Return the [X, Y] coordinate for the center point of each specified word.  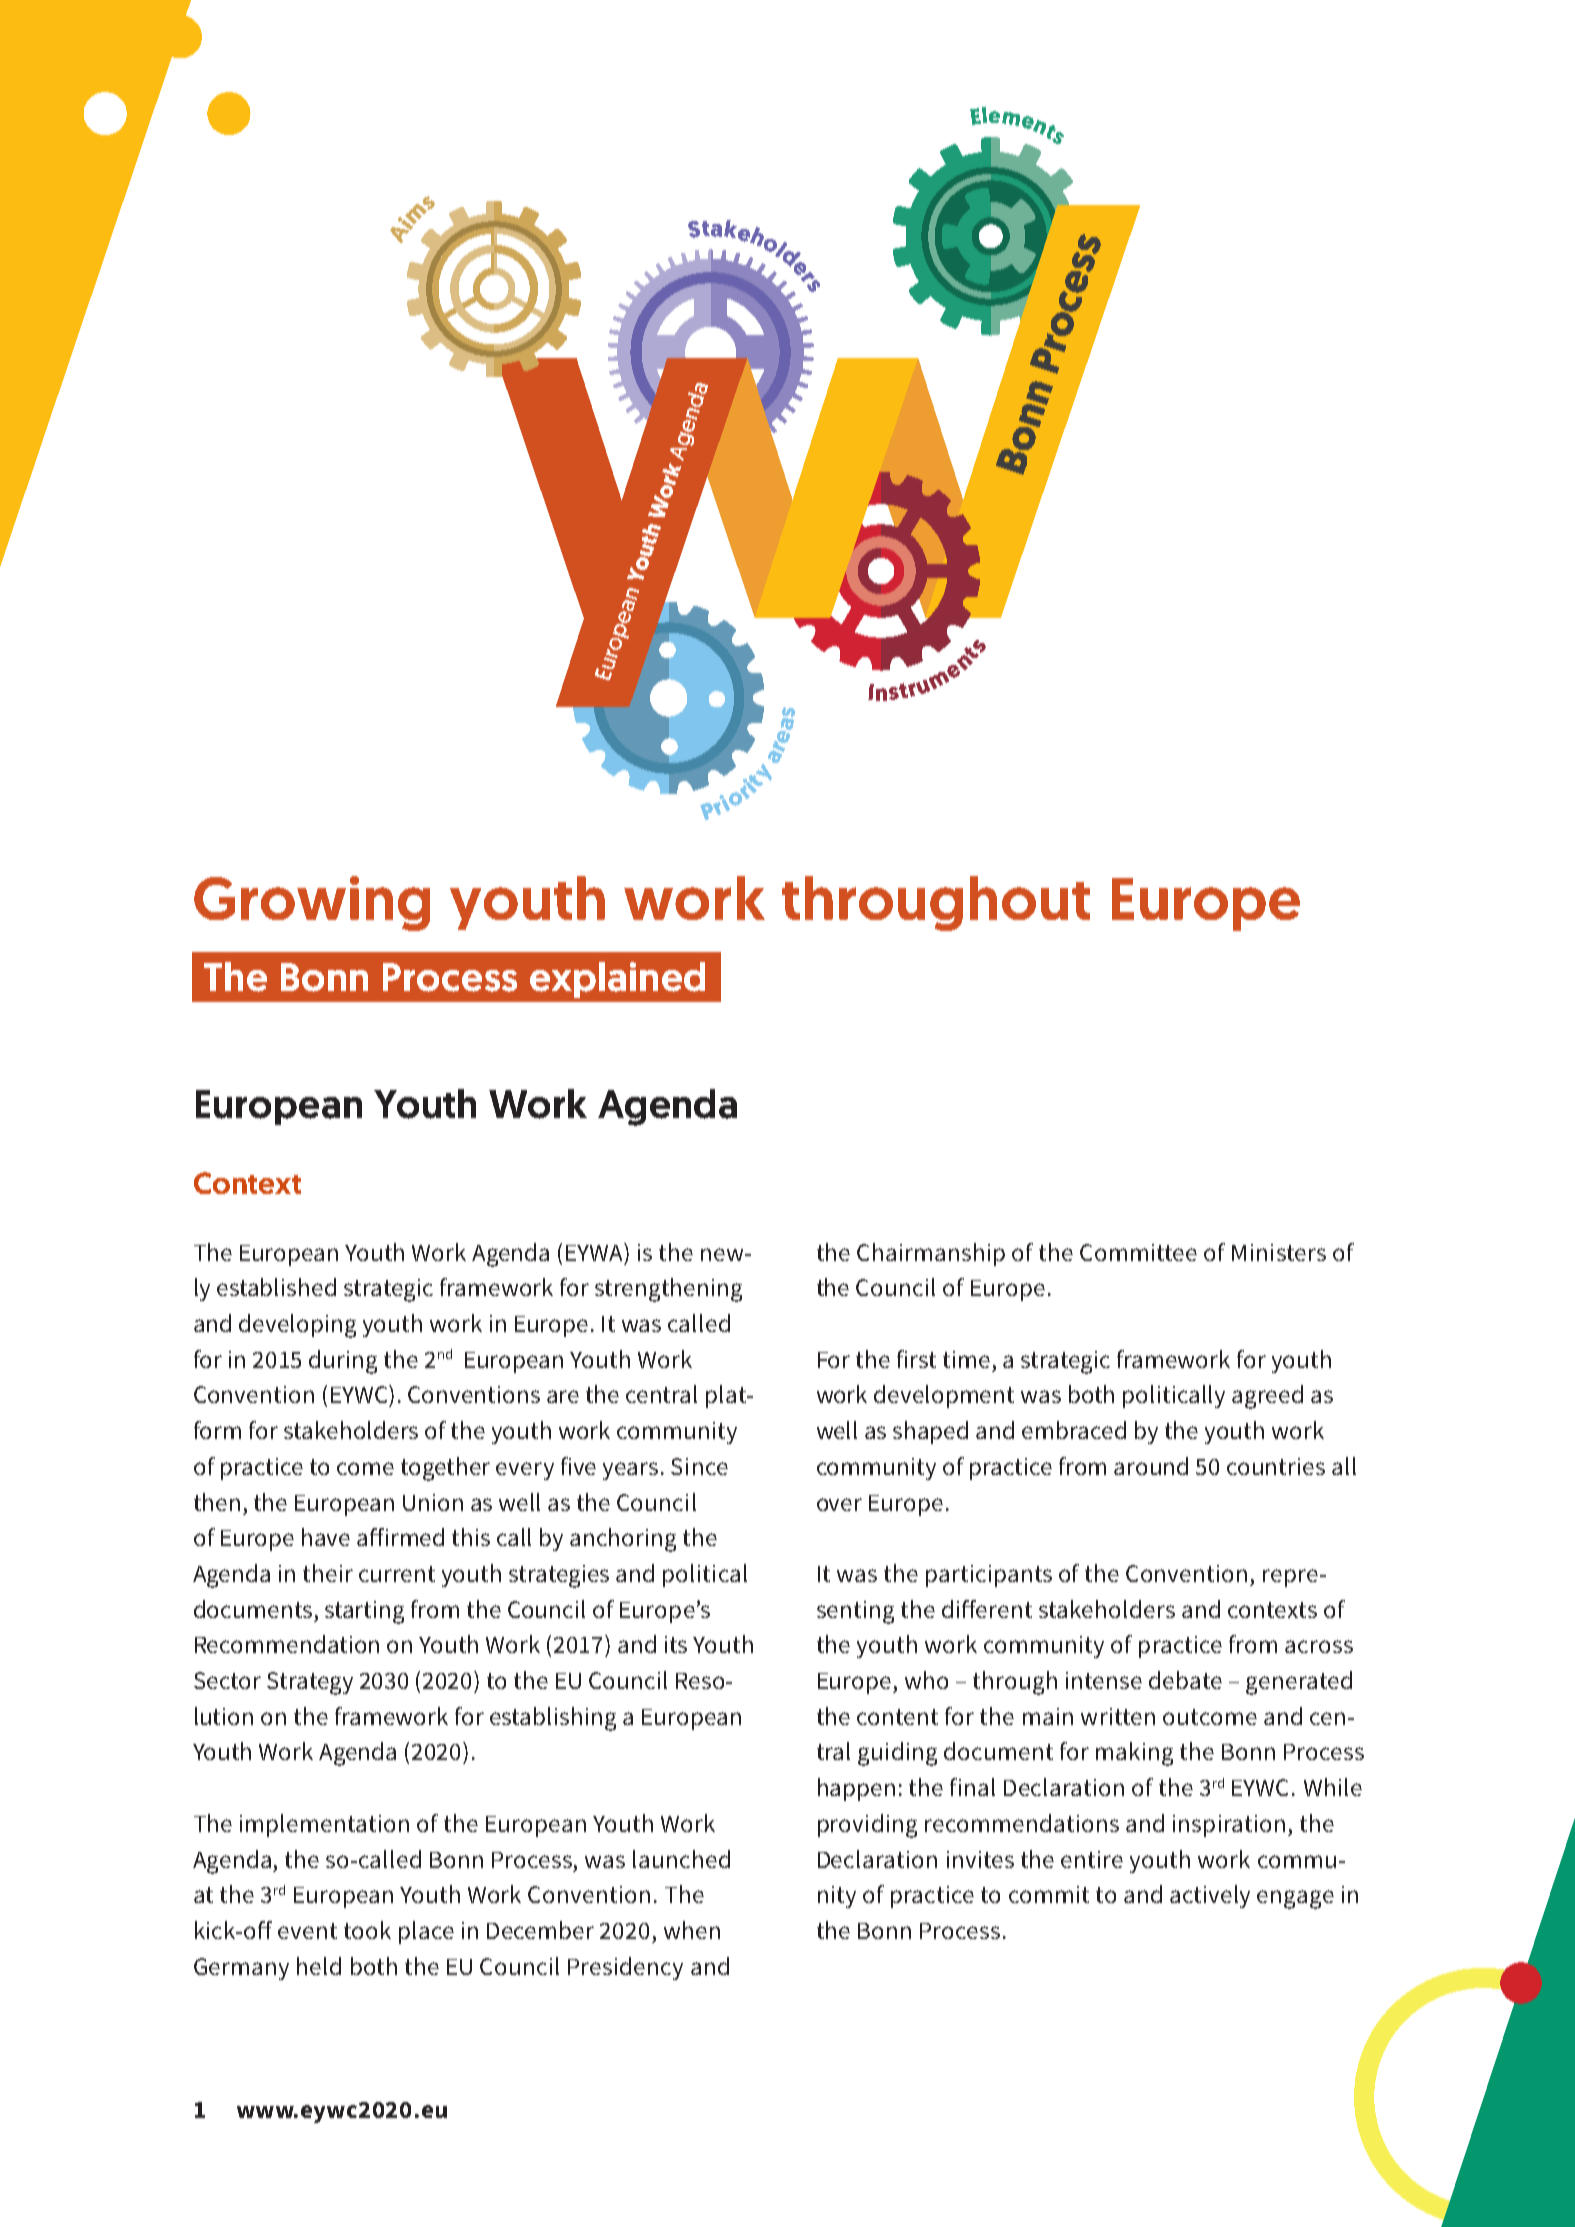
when [692, 1930]
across [1319, 1646]
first [916, 1359]
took [367, 1930]
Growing [312, 903]
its [676, 1644]
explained [617, 980]
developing [297, 1326]
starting [364, 1612]
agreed [1267, 1397]
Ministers [1279, 1252]
